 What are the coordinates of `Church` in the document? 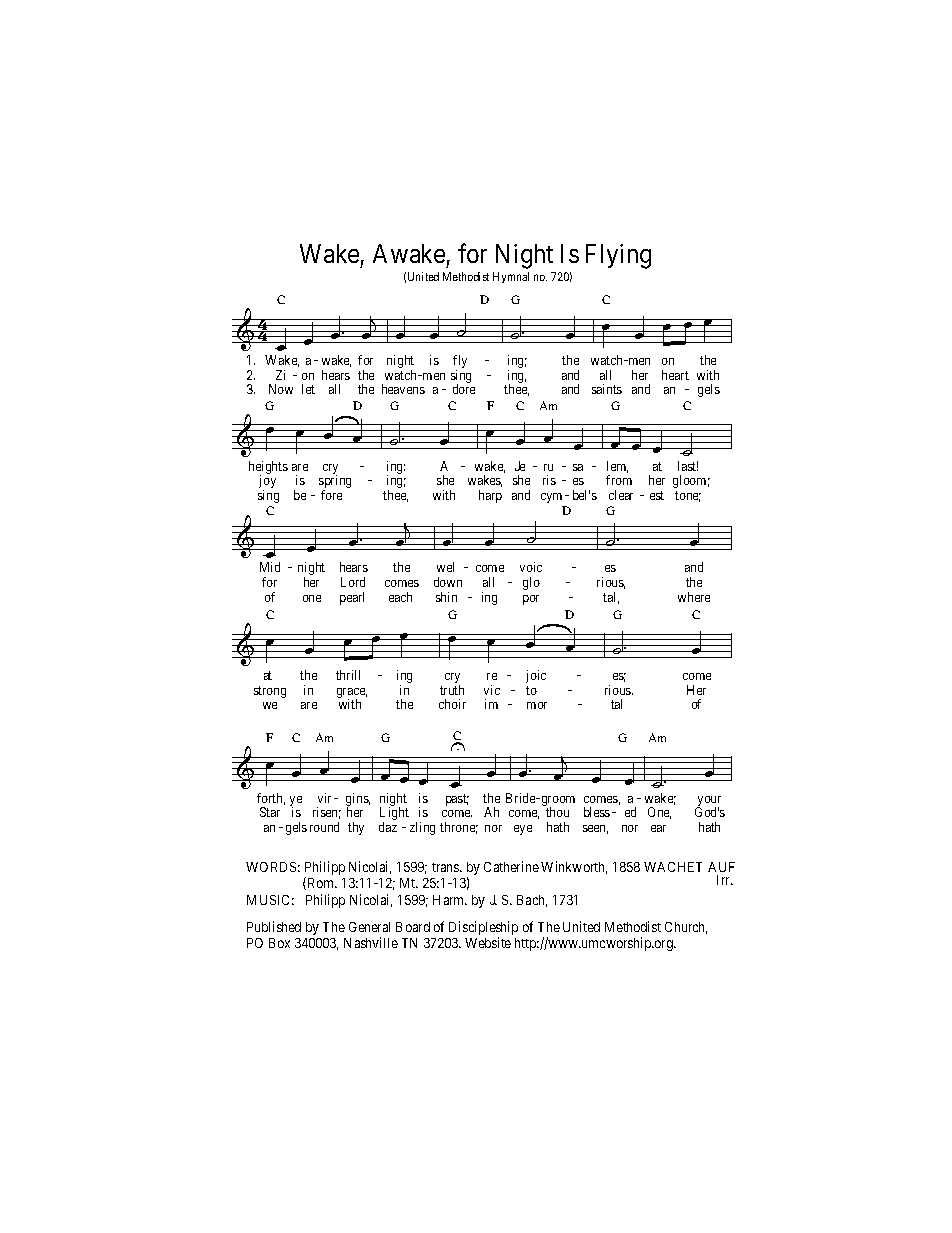 It's located at (686, 928).
